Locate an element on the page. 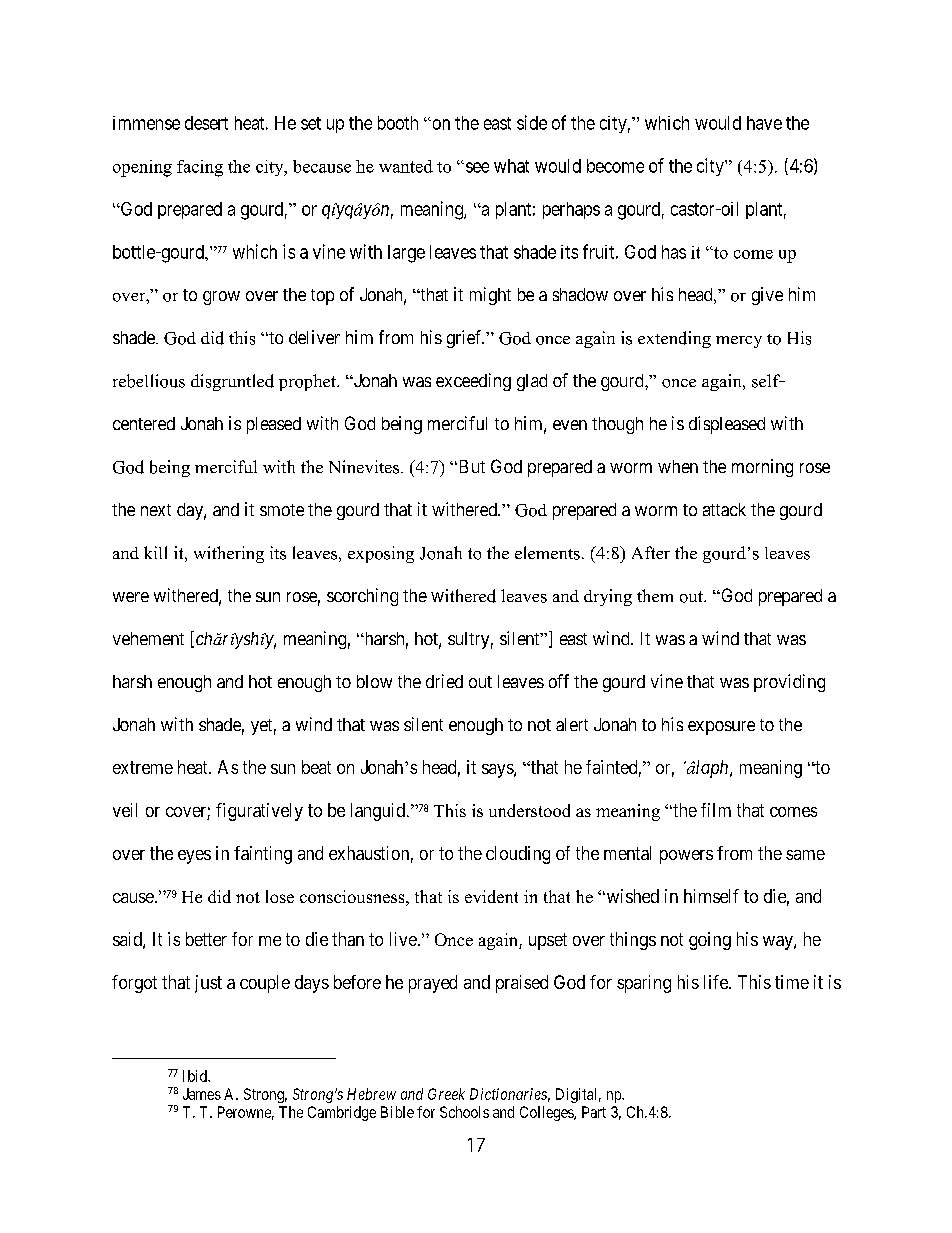 This image has height=1233, width=952. James is located at coordinates (202, 1094).
